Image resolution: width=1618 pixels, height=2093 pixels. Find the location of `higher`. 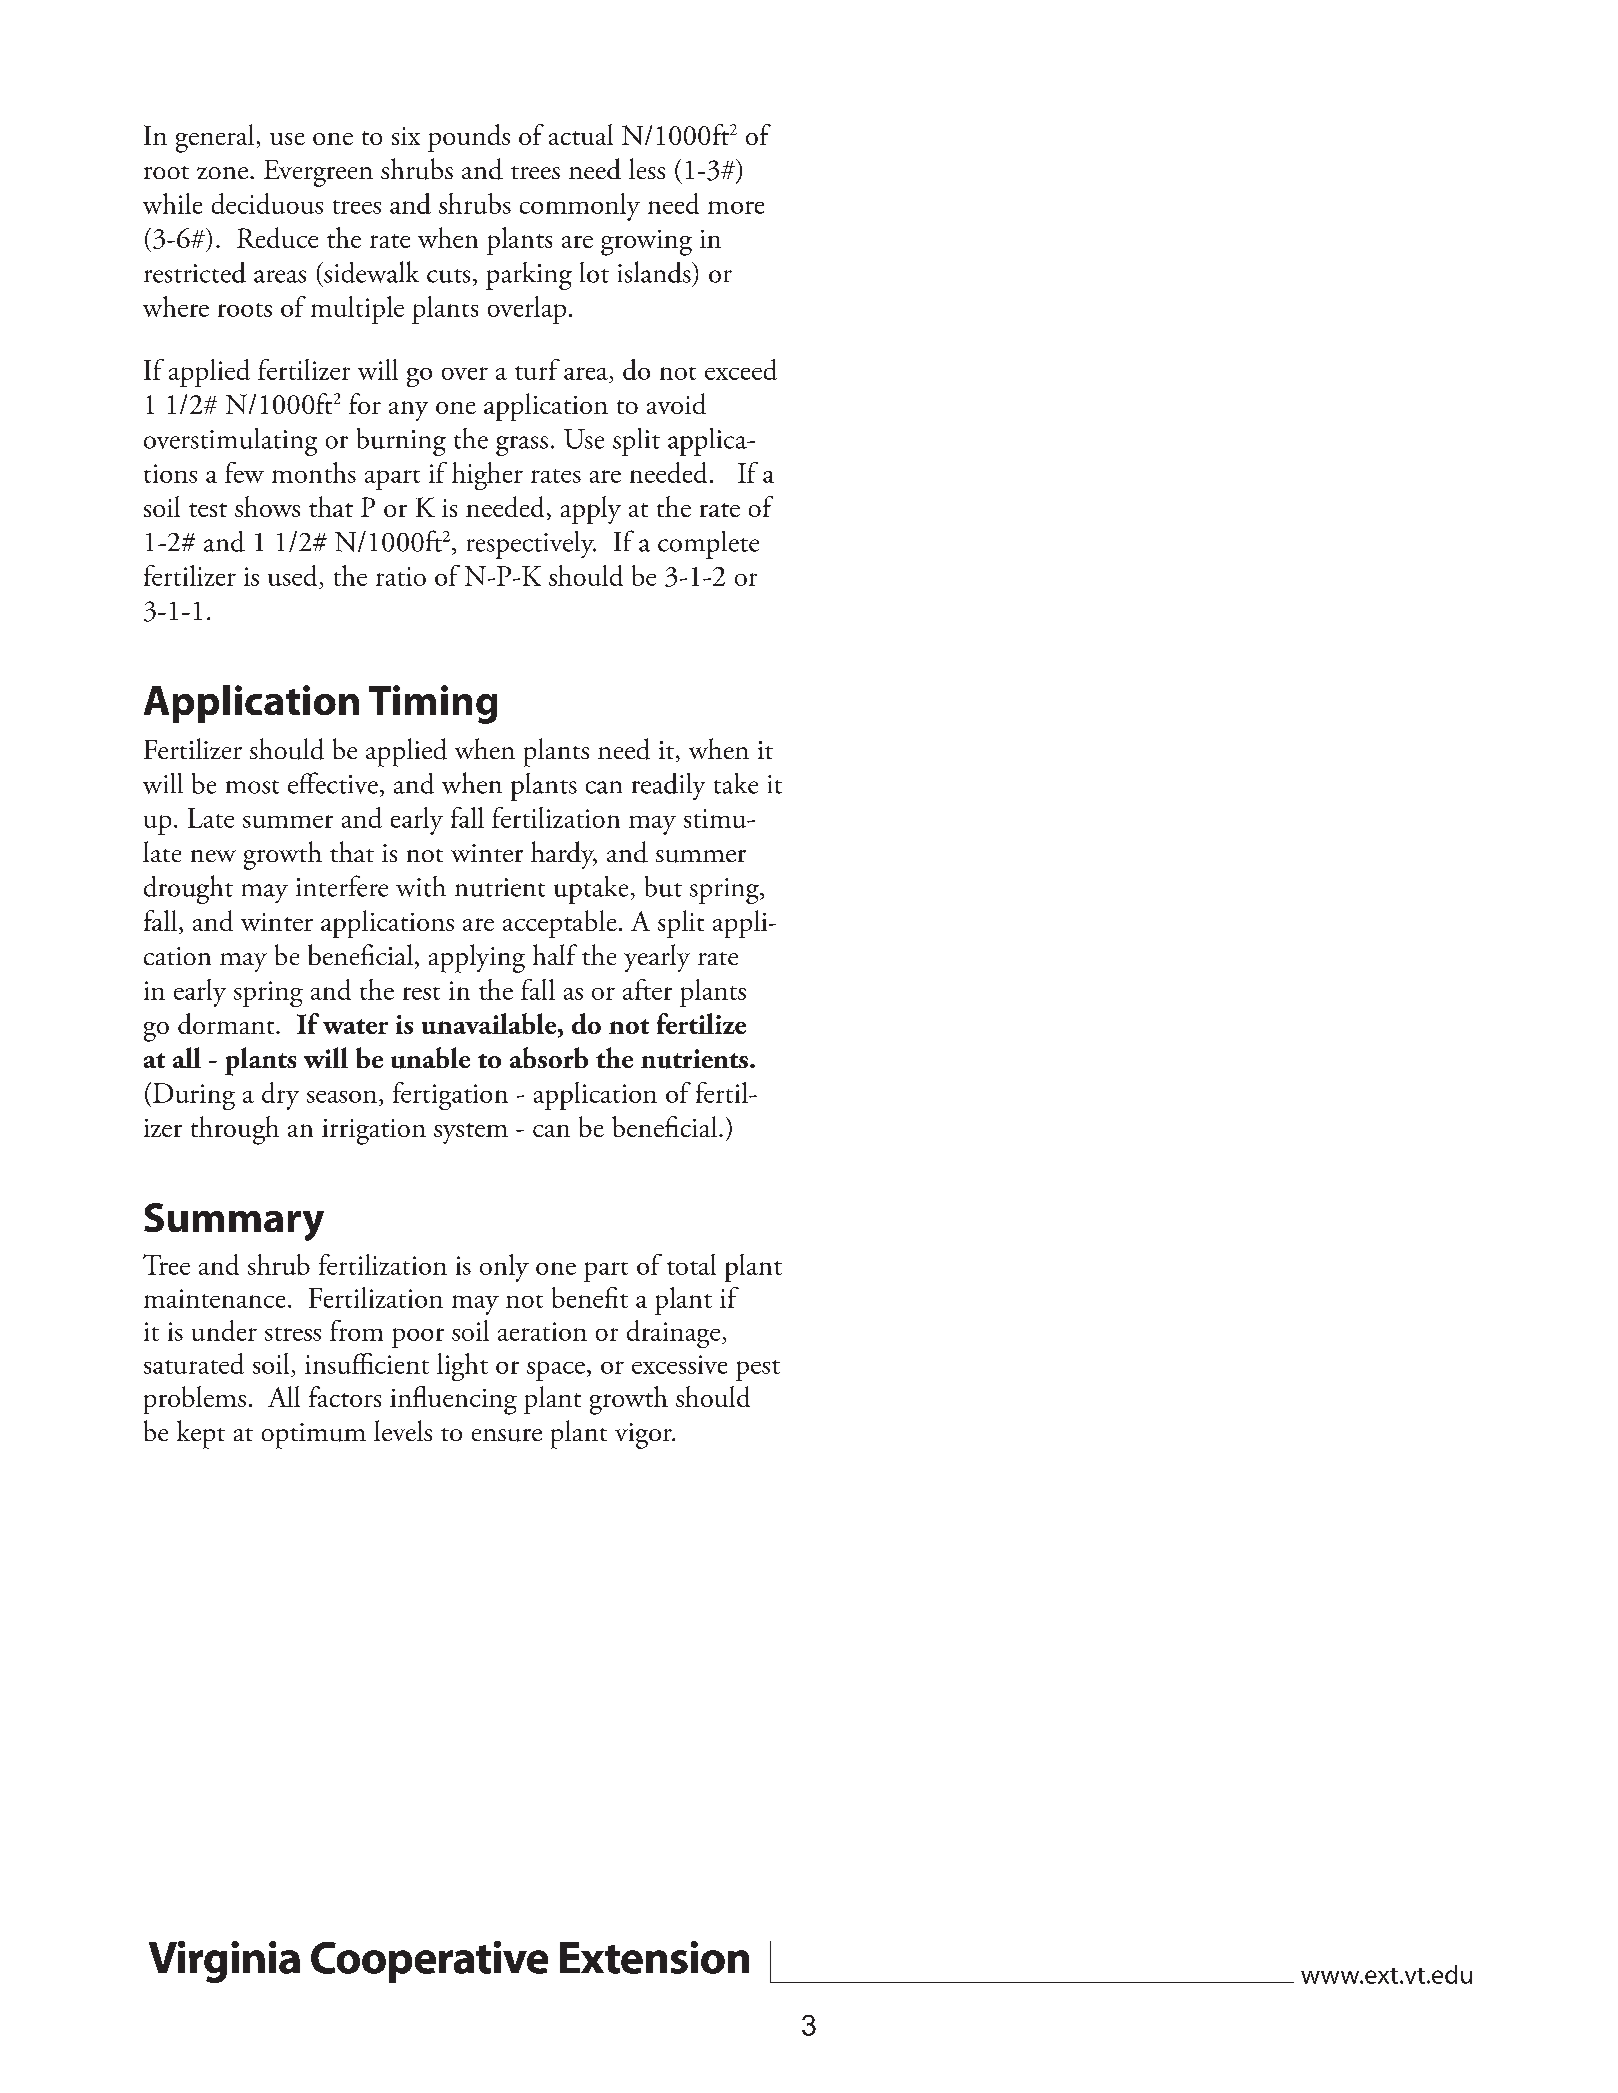

higher is located at coordinates (487, 476).
